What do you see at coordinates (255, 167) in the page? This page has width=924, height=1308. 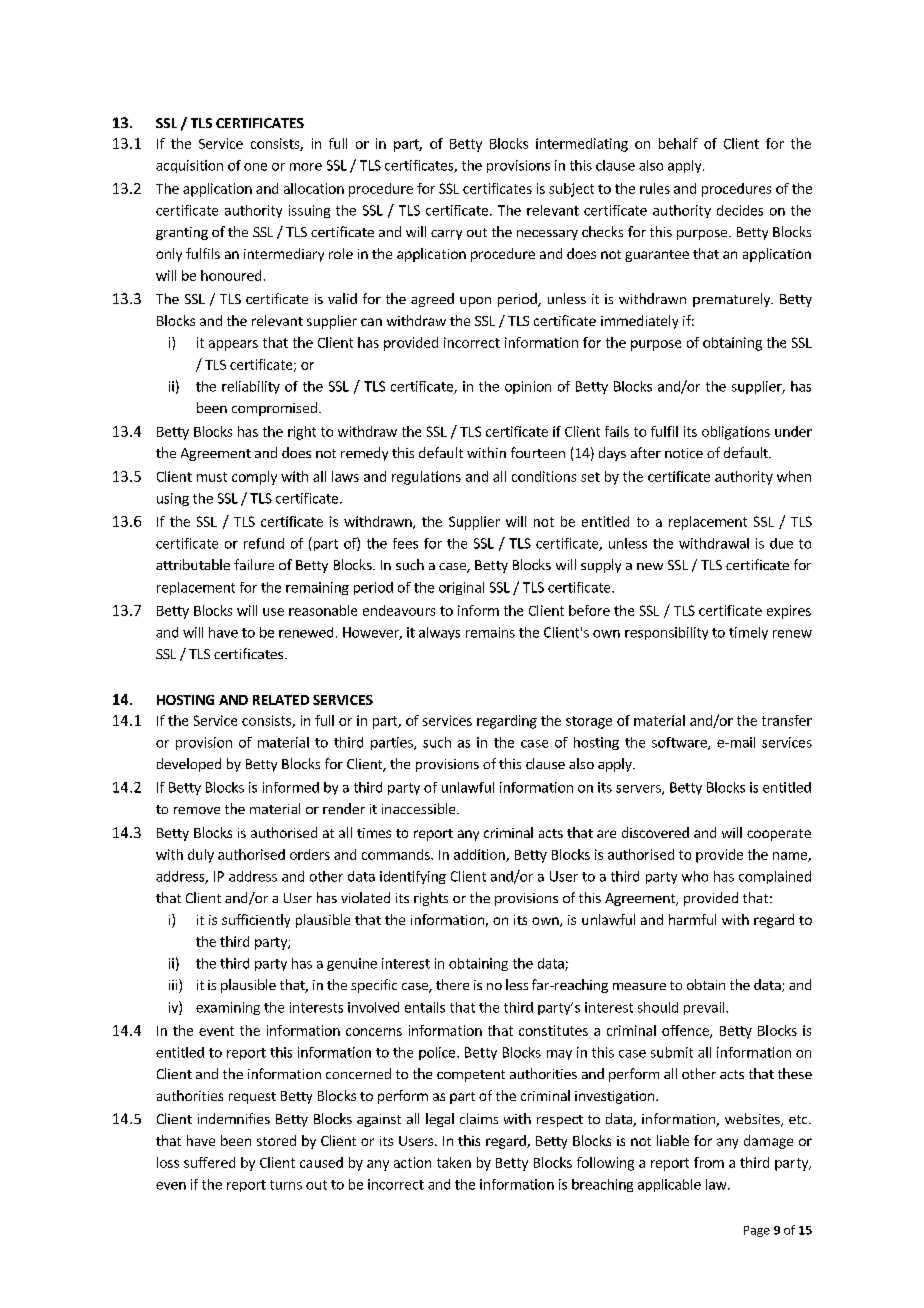 I see `one` at bounding box center [255, 167].
